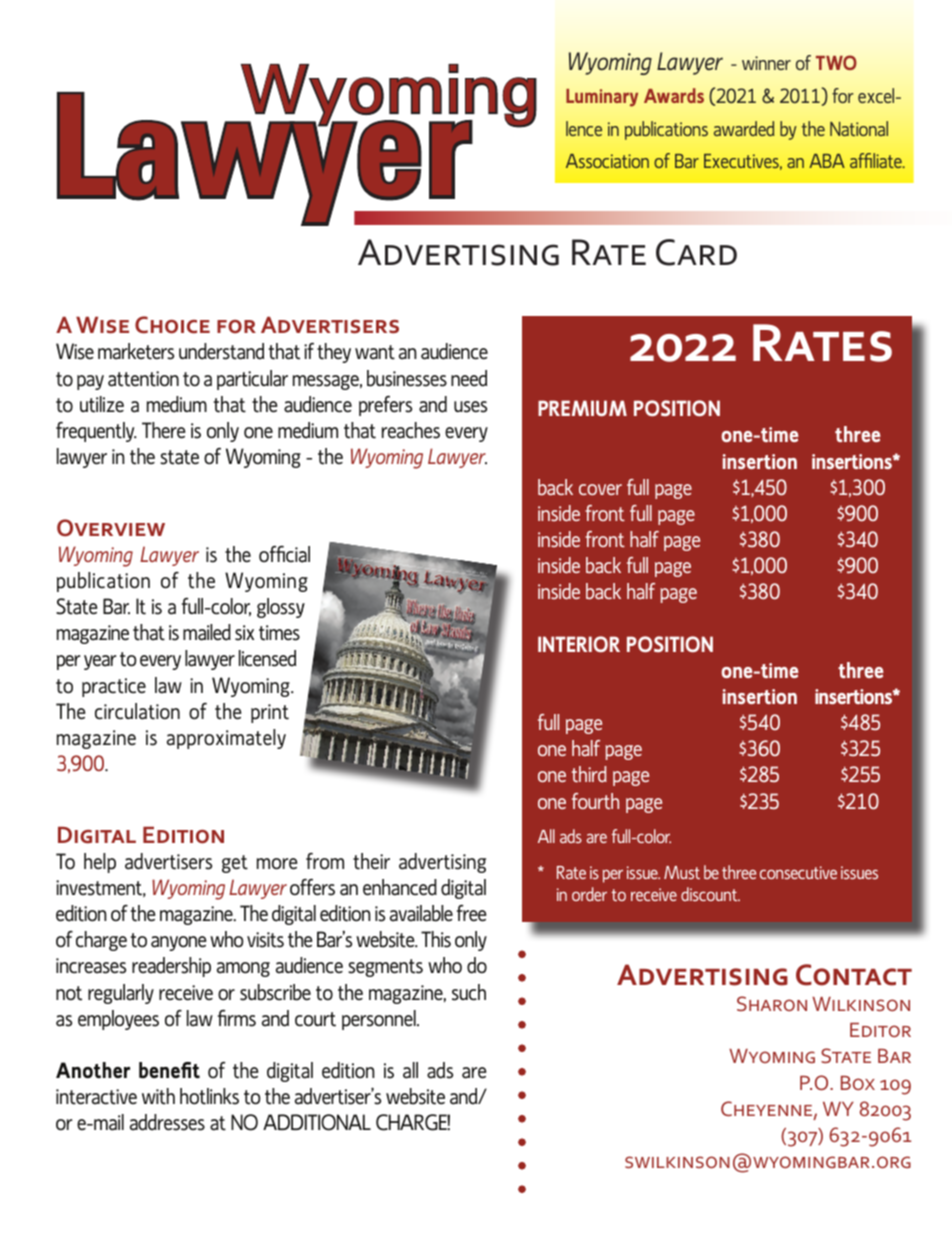 Image resolution: width=952 pixels, height=1233 pixels. Describe the element at coordinates (600, 489) in the screenshot. I see `cover` at that location.
